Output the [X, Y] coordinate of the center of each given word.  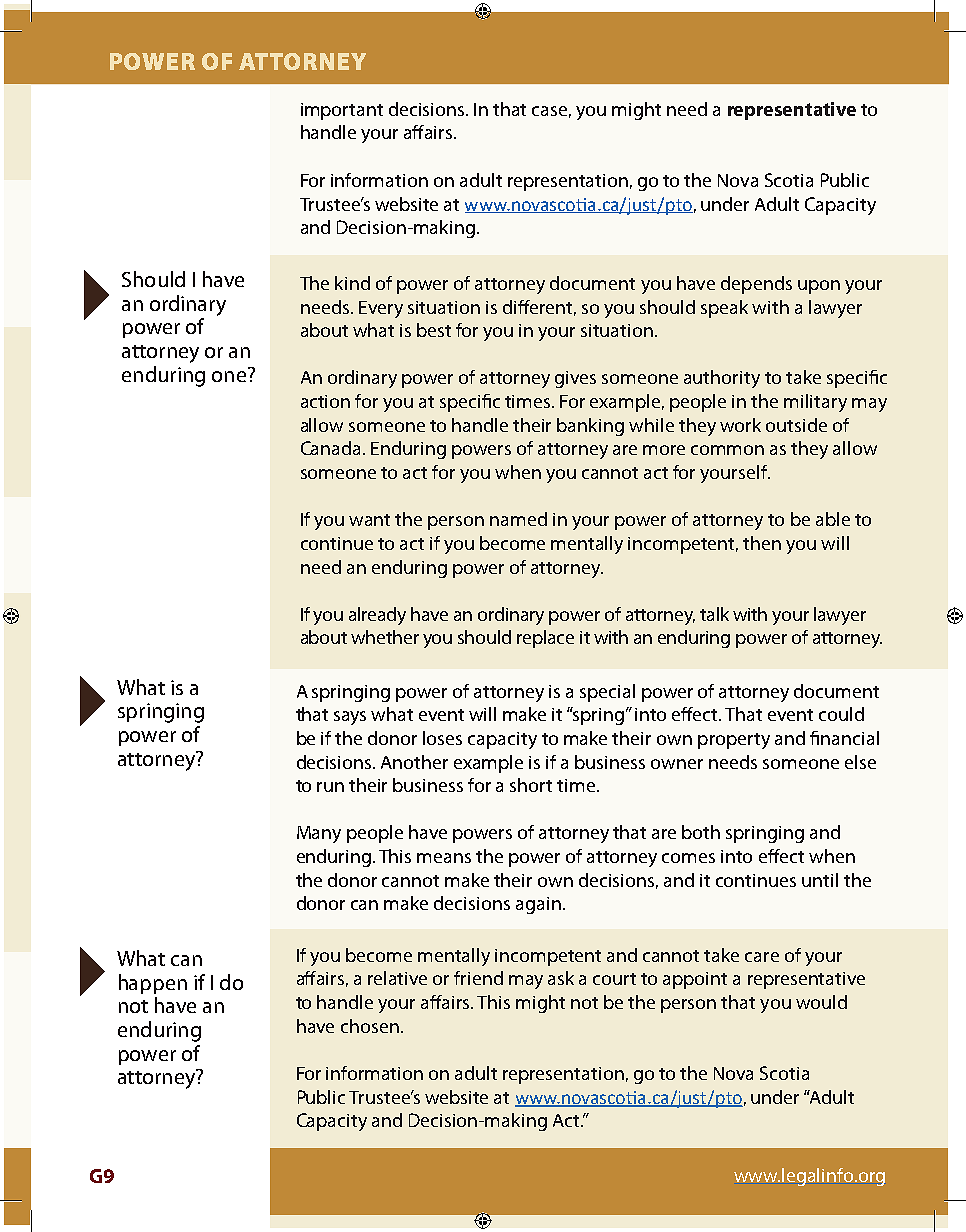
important [342, 111]
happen [153, 984]
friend [478, 978]
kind [352, 283]
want [369, 520]
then [762, 543]
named [518, 519]
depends [756, 285]
